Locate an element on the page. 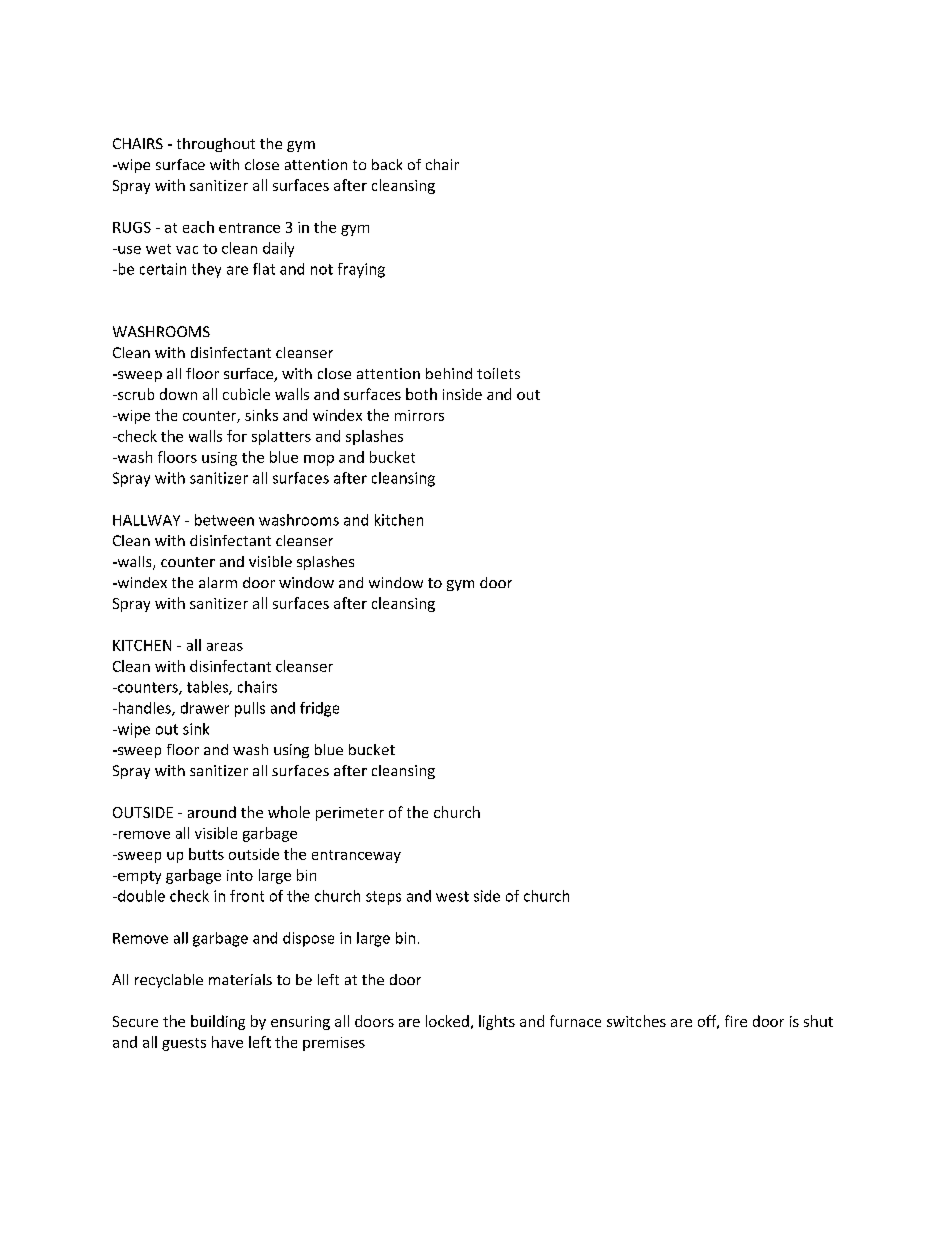  lights is located at coordinates (497, 1022).
